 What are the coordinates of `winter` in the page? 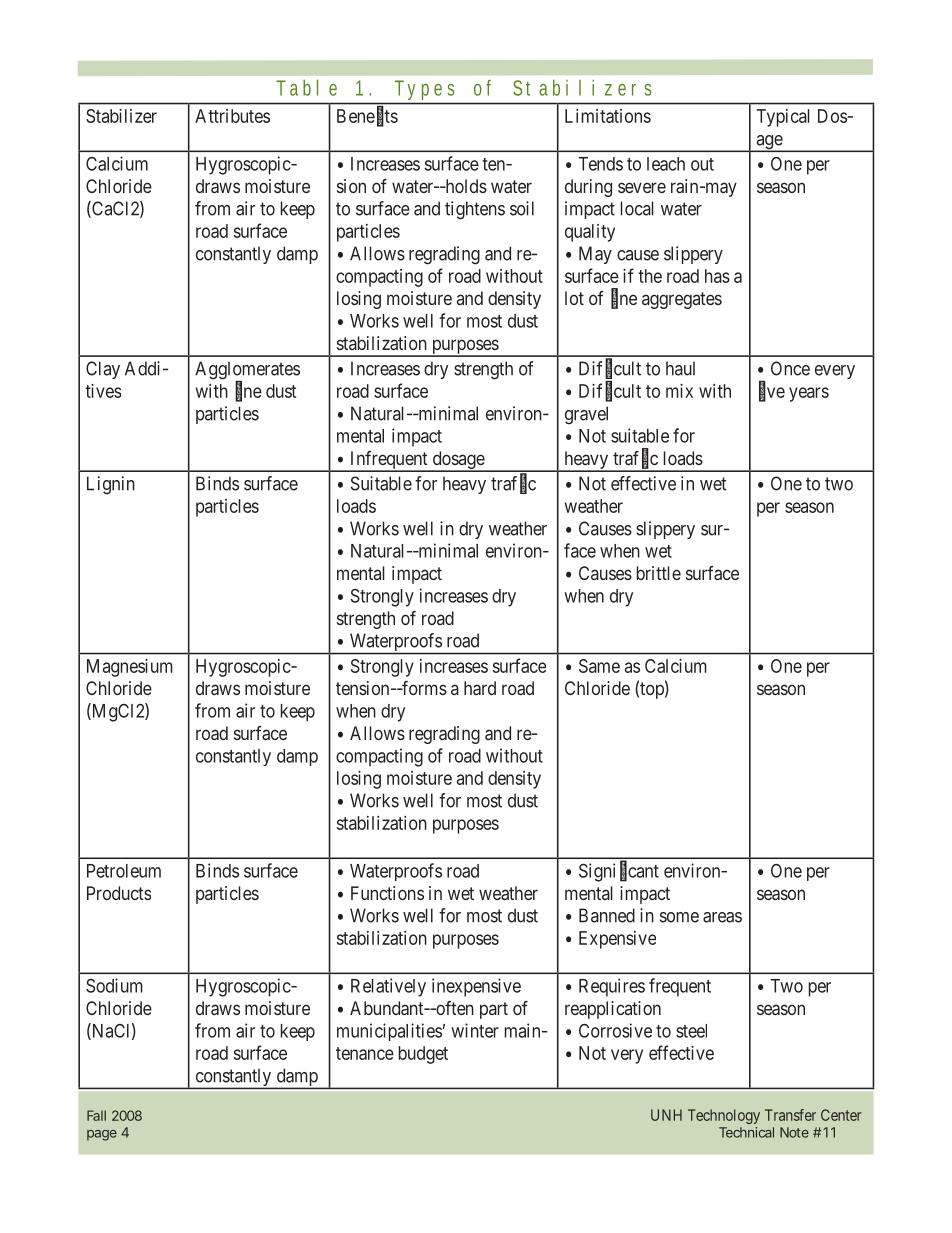 It's located at (475, 1030).
